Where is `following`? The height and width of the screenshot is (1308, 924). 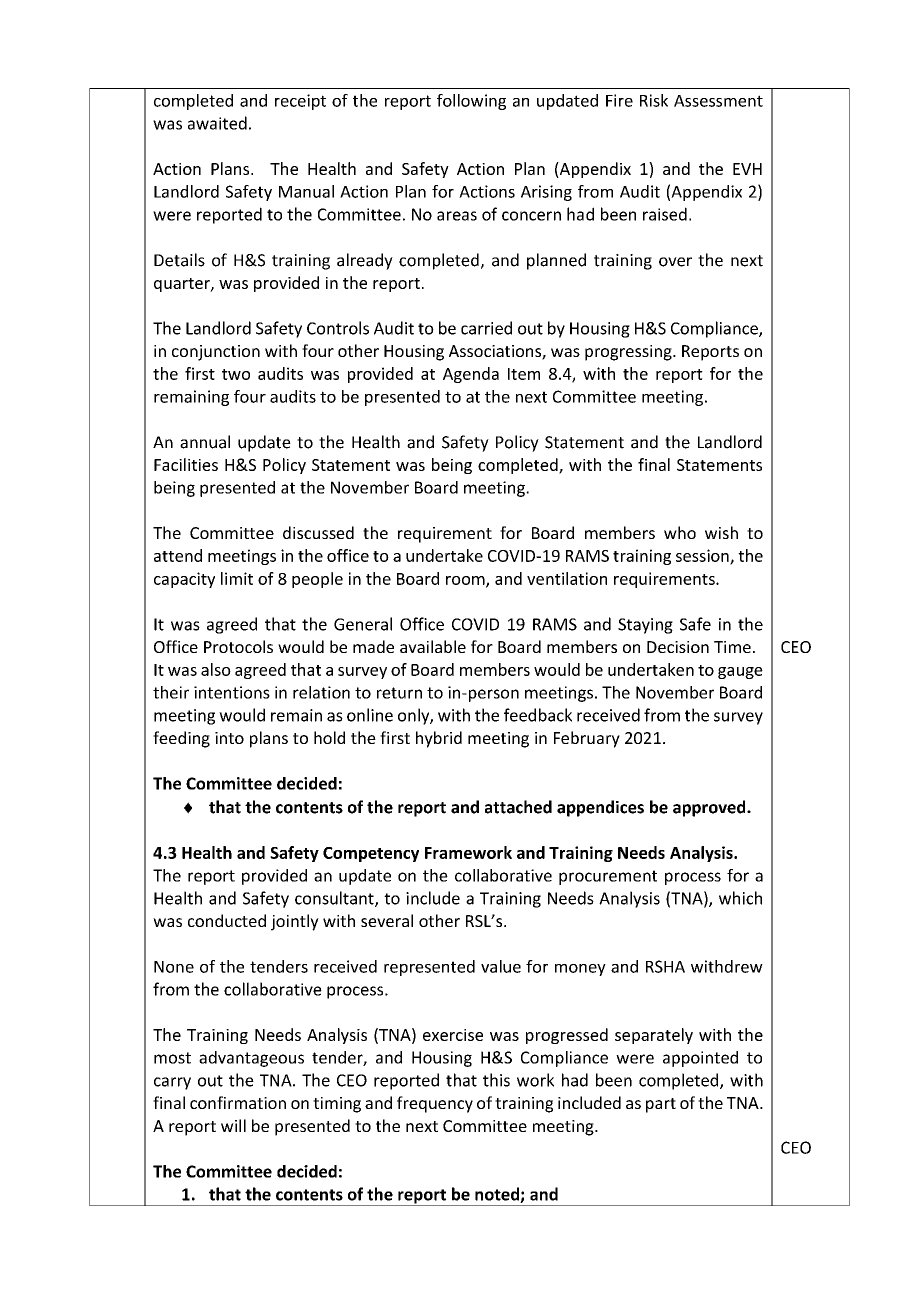
following is located at coordinates (471, 102).
